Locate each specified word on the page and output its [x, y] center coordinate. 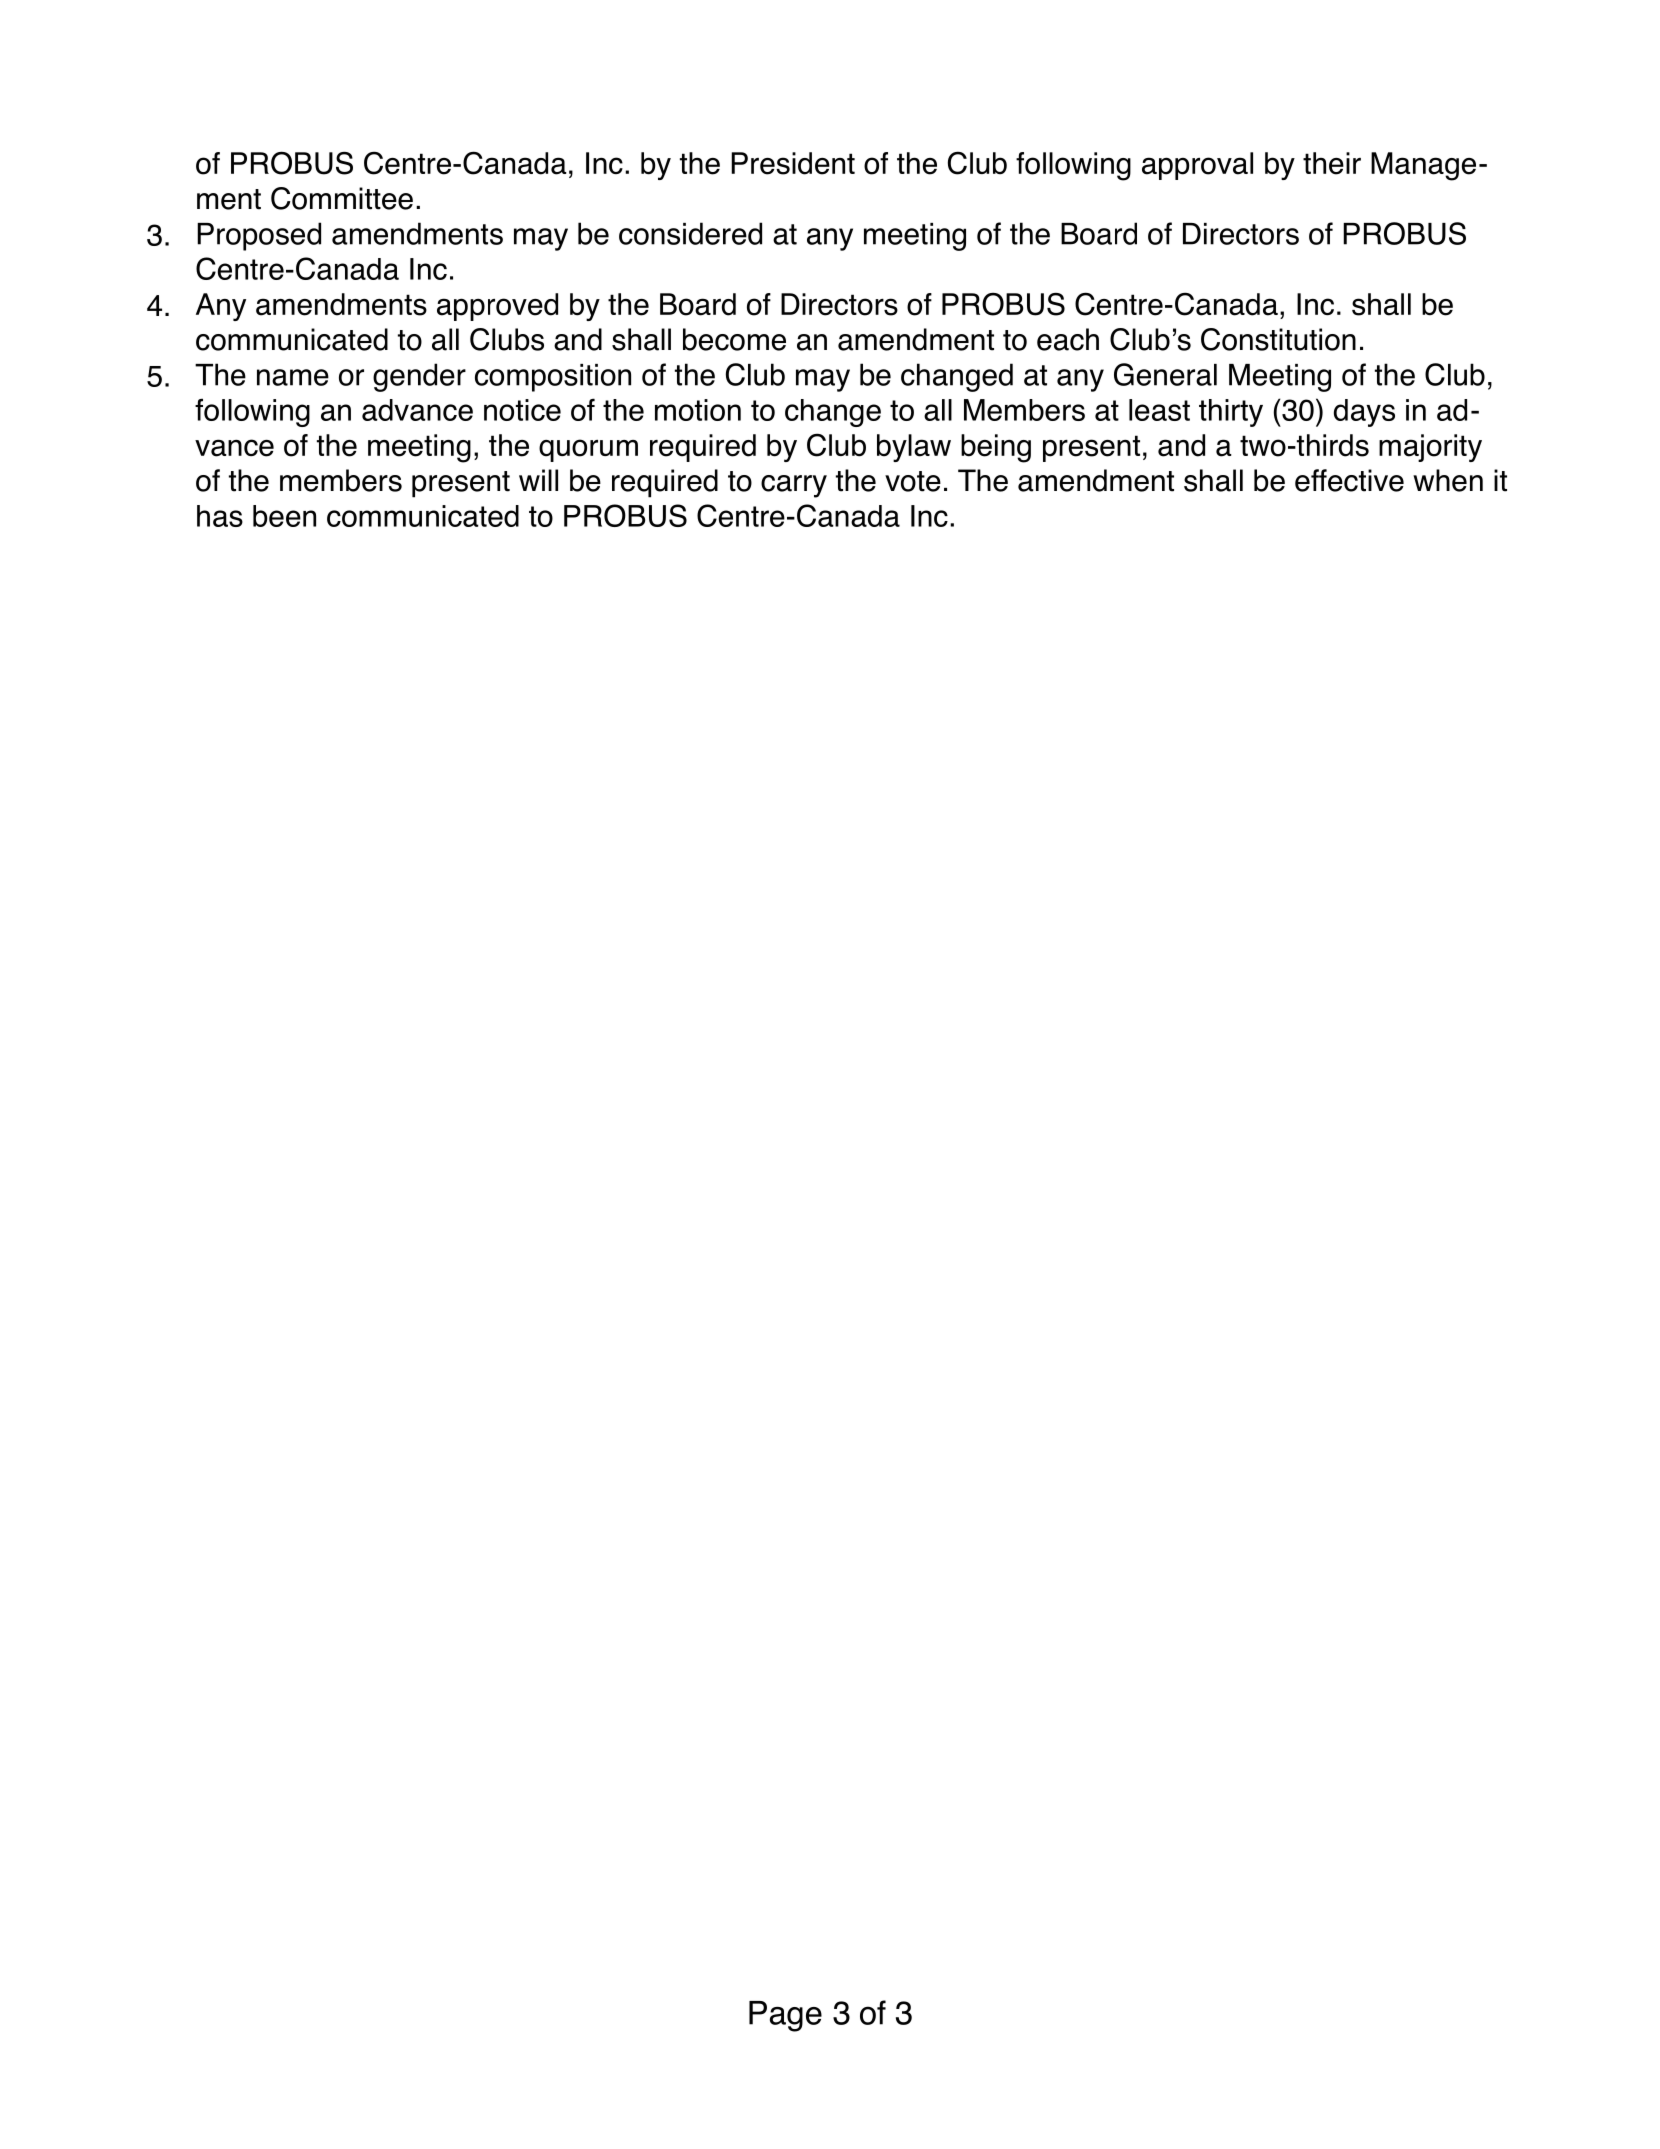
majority [1430, 448]
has [220, 516]
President [793, 163]
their [1332, 163]
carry [794, 486]
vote [913, 481]
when [1448, 480]
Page [785, 2016]
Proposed [259, 236]
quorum [588, 450]
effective [1349, 480]
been [284, 516]
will [538, 480]
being [996, 448]
